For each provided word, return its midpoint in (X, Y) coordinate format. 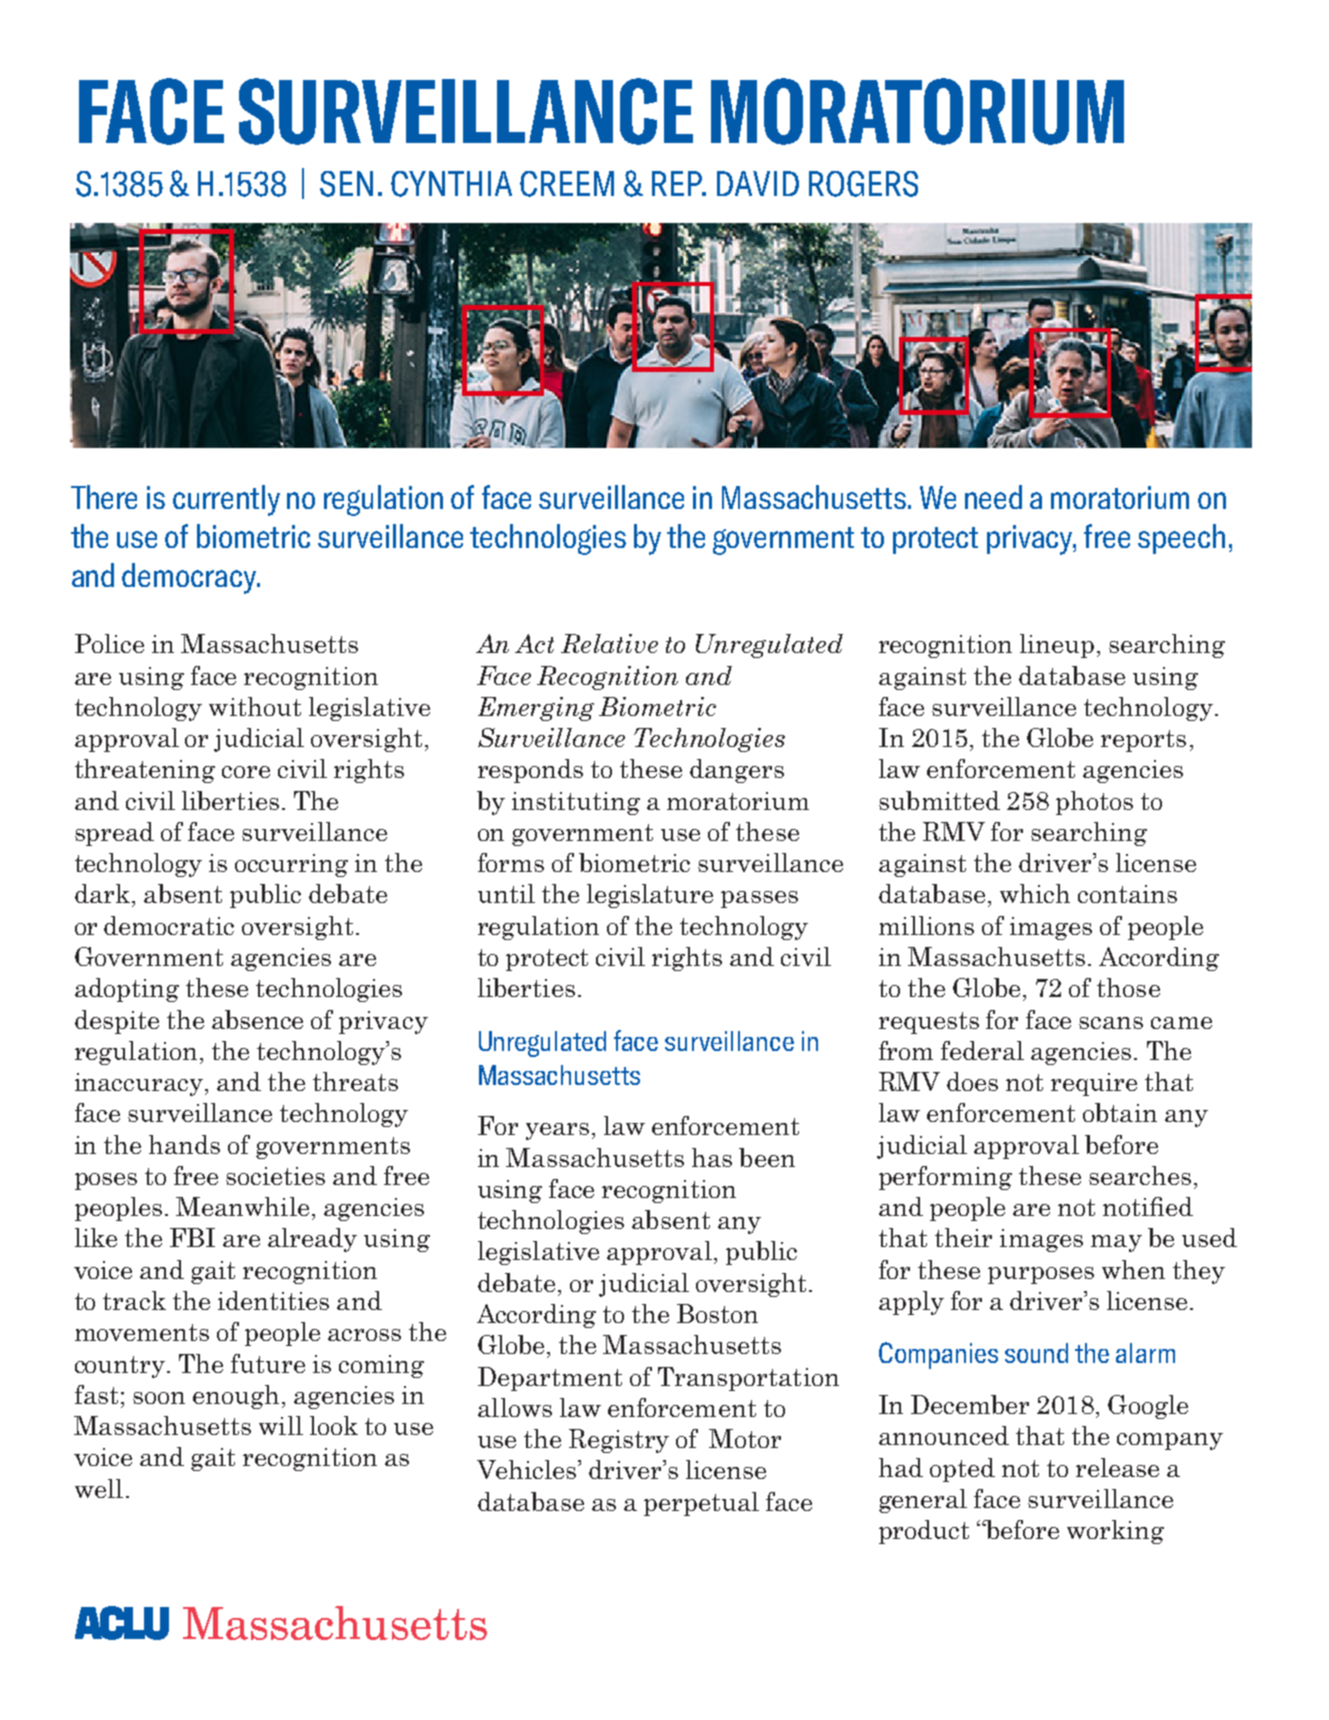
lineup (1057, 646)
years (557, 1131)
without (255, 706)
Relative (609, 643)
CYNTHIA (451, 184)
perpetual (701, 1504)
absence (257, 1019)
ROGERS (863, 184)
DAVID (758, 183)
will (281, 1425)
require (1094, 1084)
